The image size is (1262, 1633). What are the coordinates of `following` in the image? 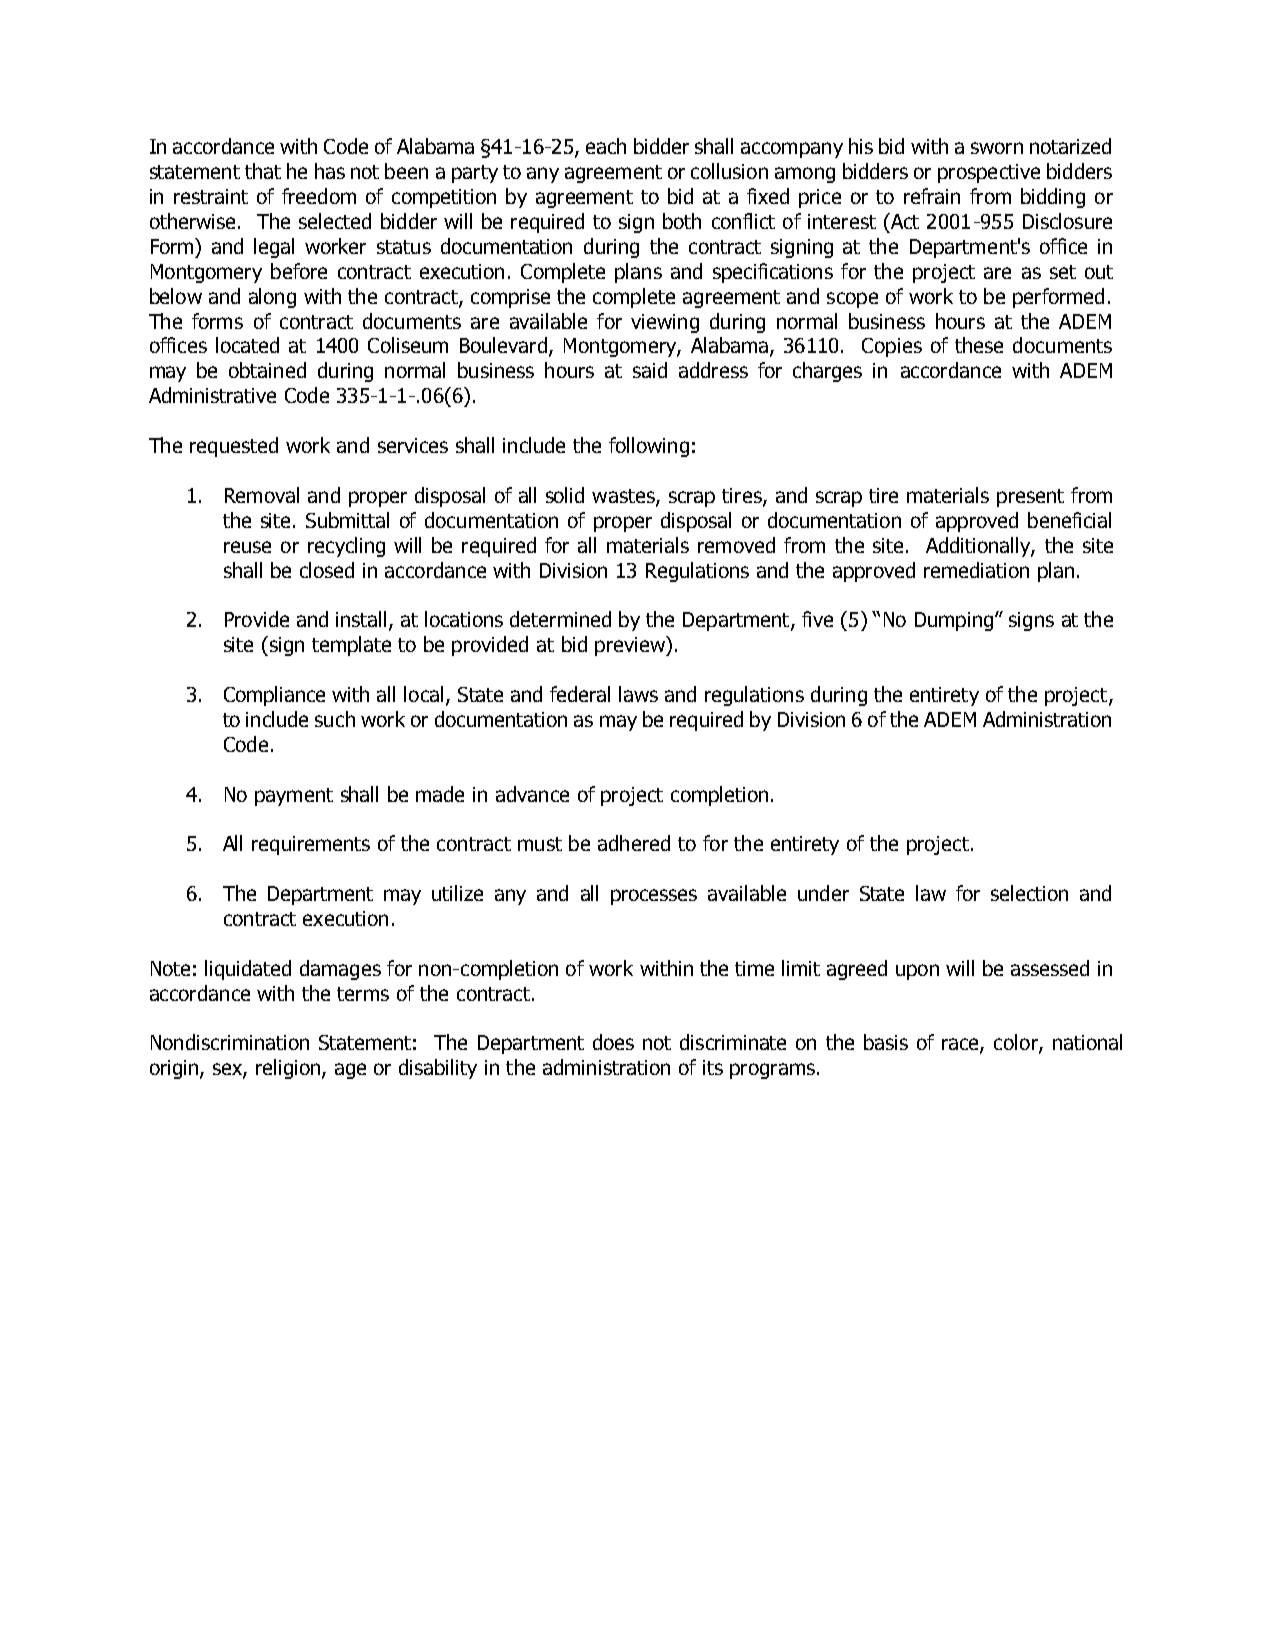 It's located at (649, 447).
